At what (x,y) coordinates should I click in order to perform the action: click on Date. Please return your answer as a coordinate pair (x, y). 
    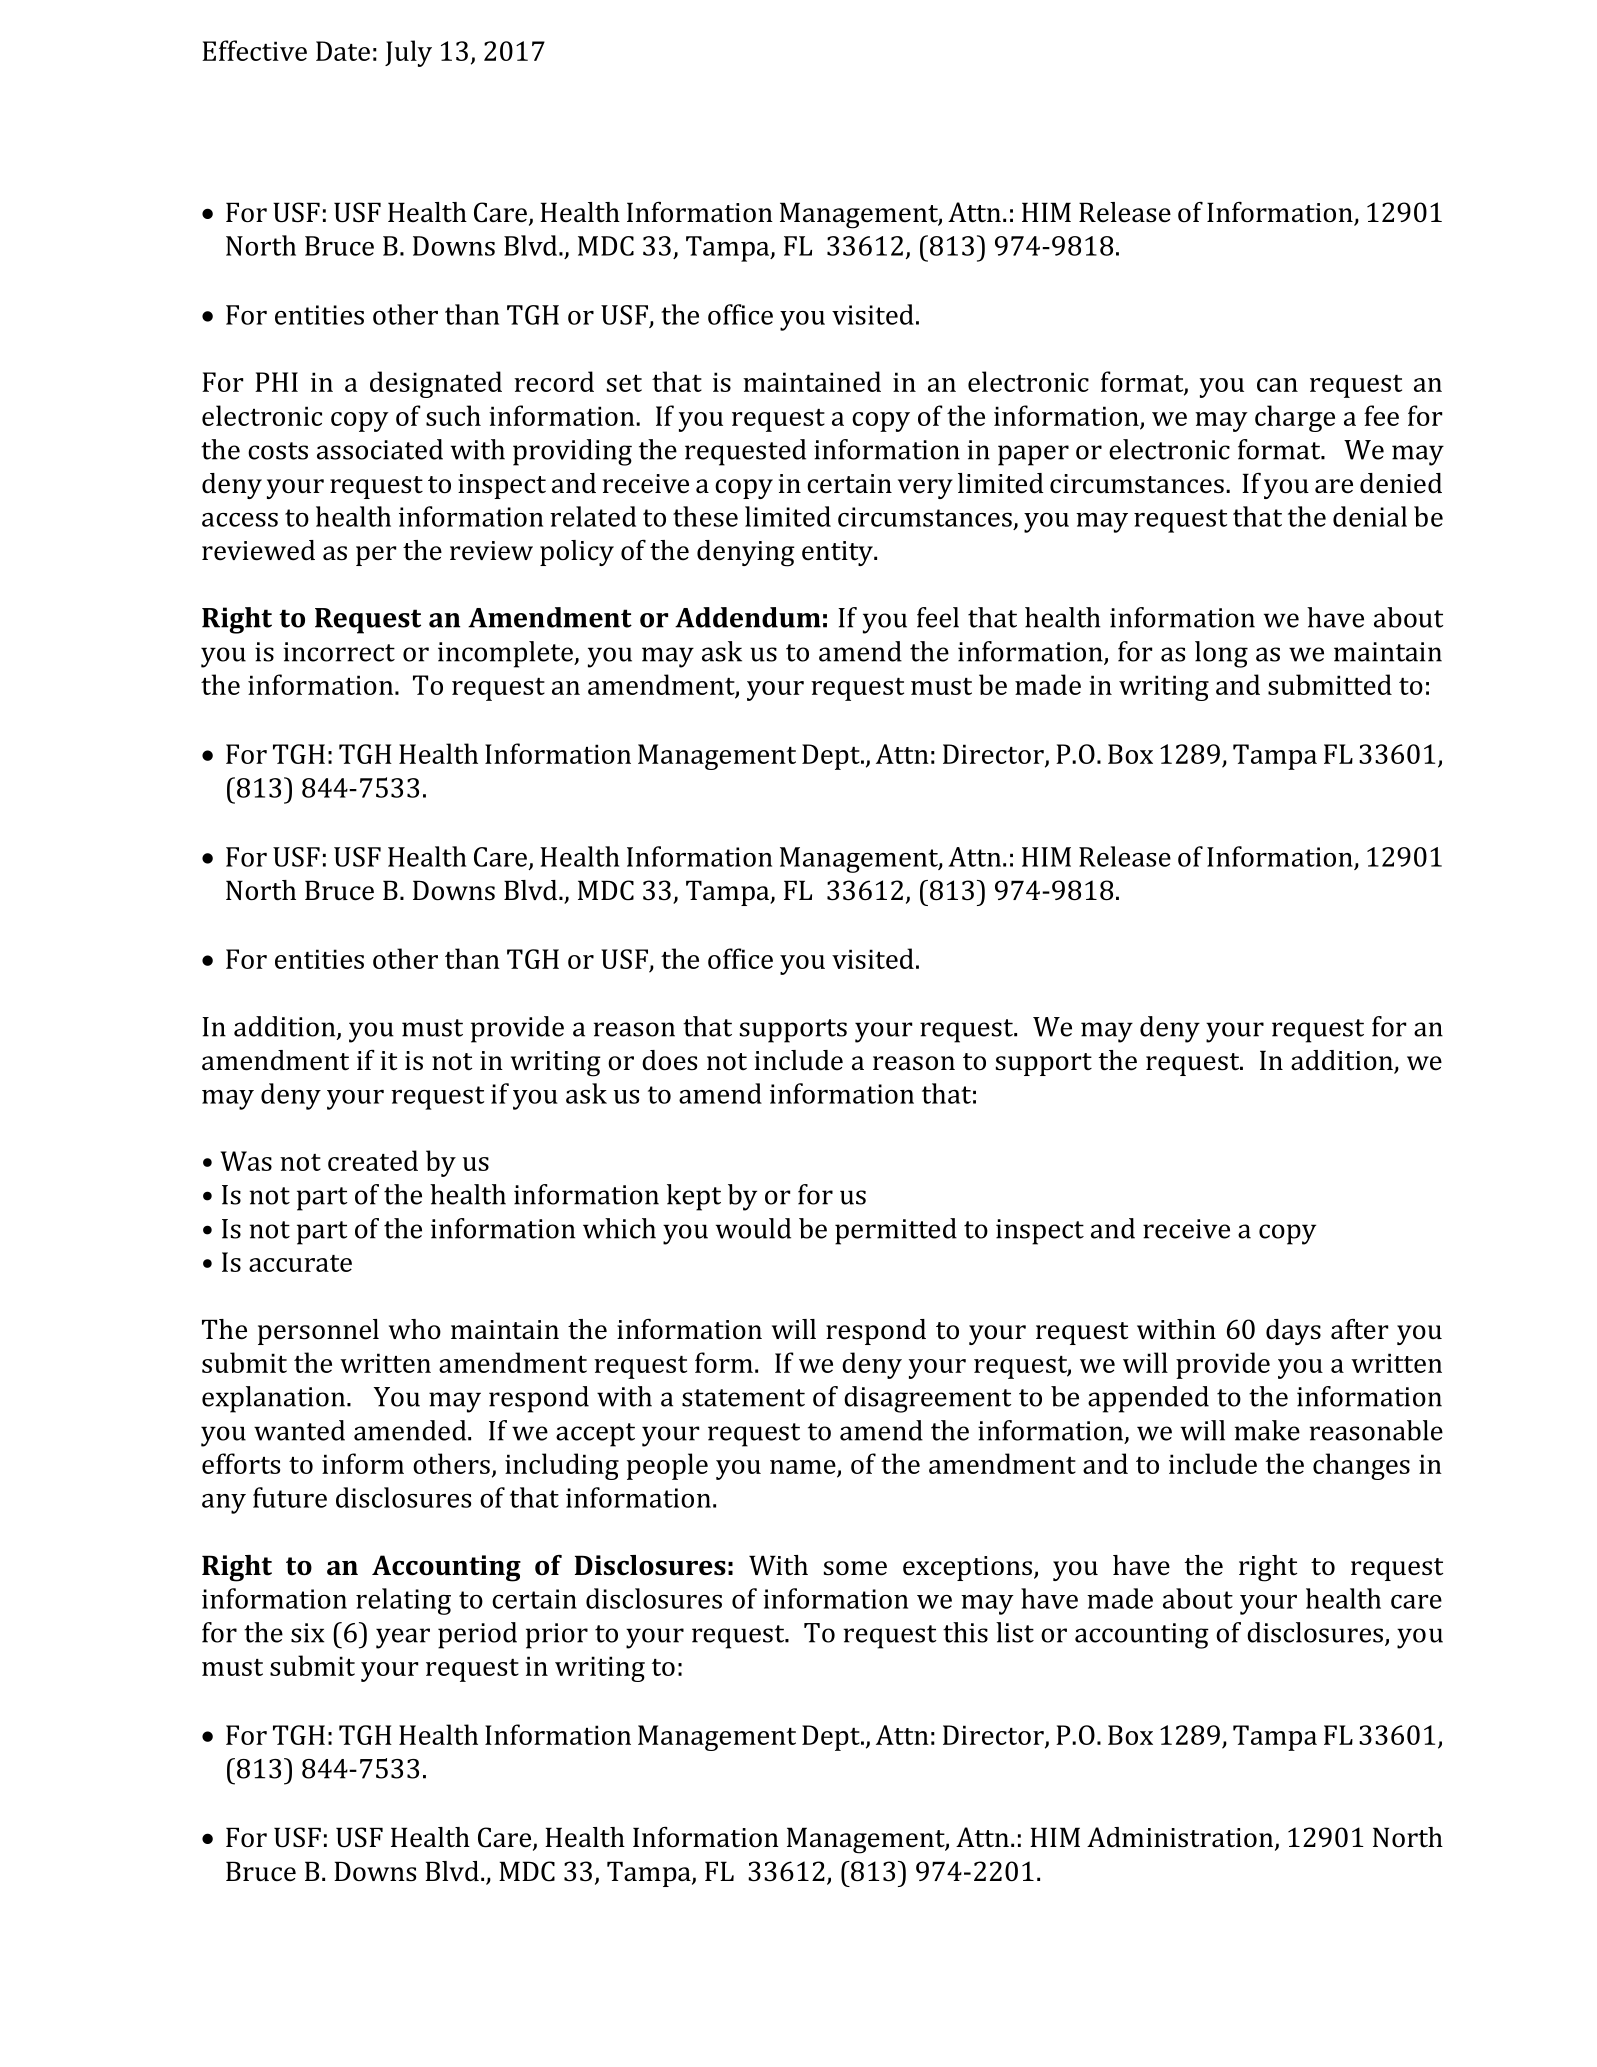
    Looking at the image, I should click on (343, 51).
